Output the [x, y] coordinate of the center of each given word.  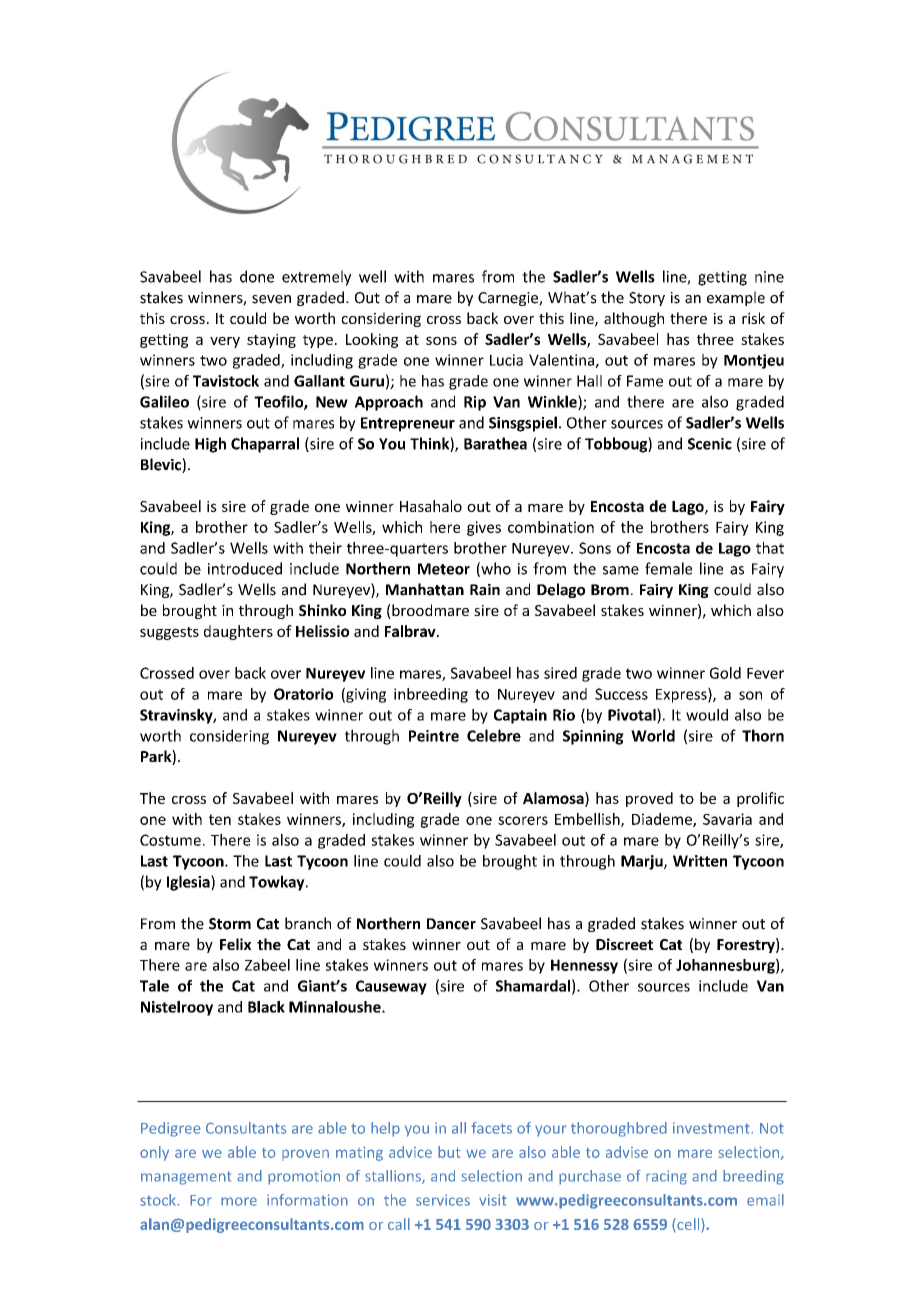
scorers [523, 820]
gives [484, 528]
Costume [170, 840]
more [239, 1201]
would [707, 715]
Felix [235, 944]
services [443, 1200]
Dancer [451, 924]
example [736, 298]
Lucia [506, 360]
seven [271, 299]
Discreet [624, 944]
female [668, 568]
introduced [245, 568]
